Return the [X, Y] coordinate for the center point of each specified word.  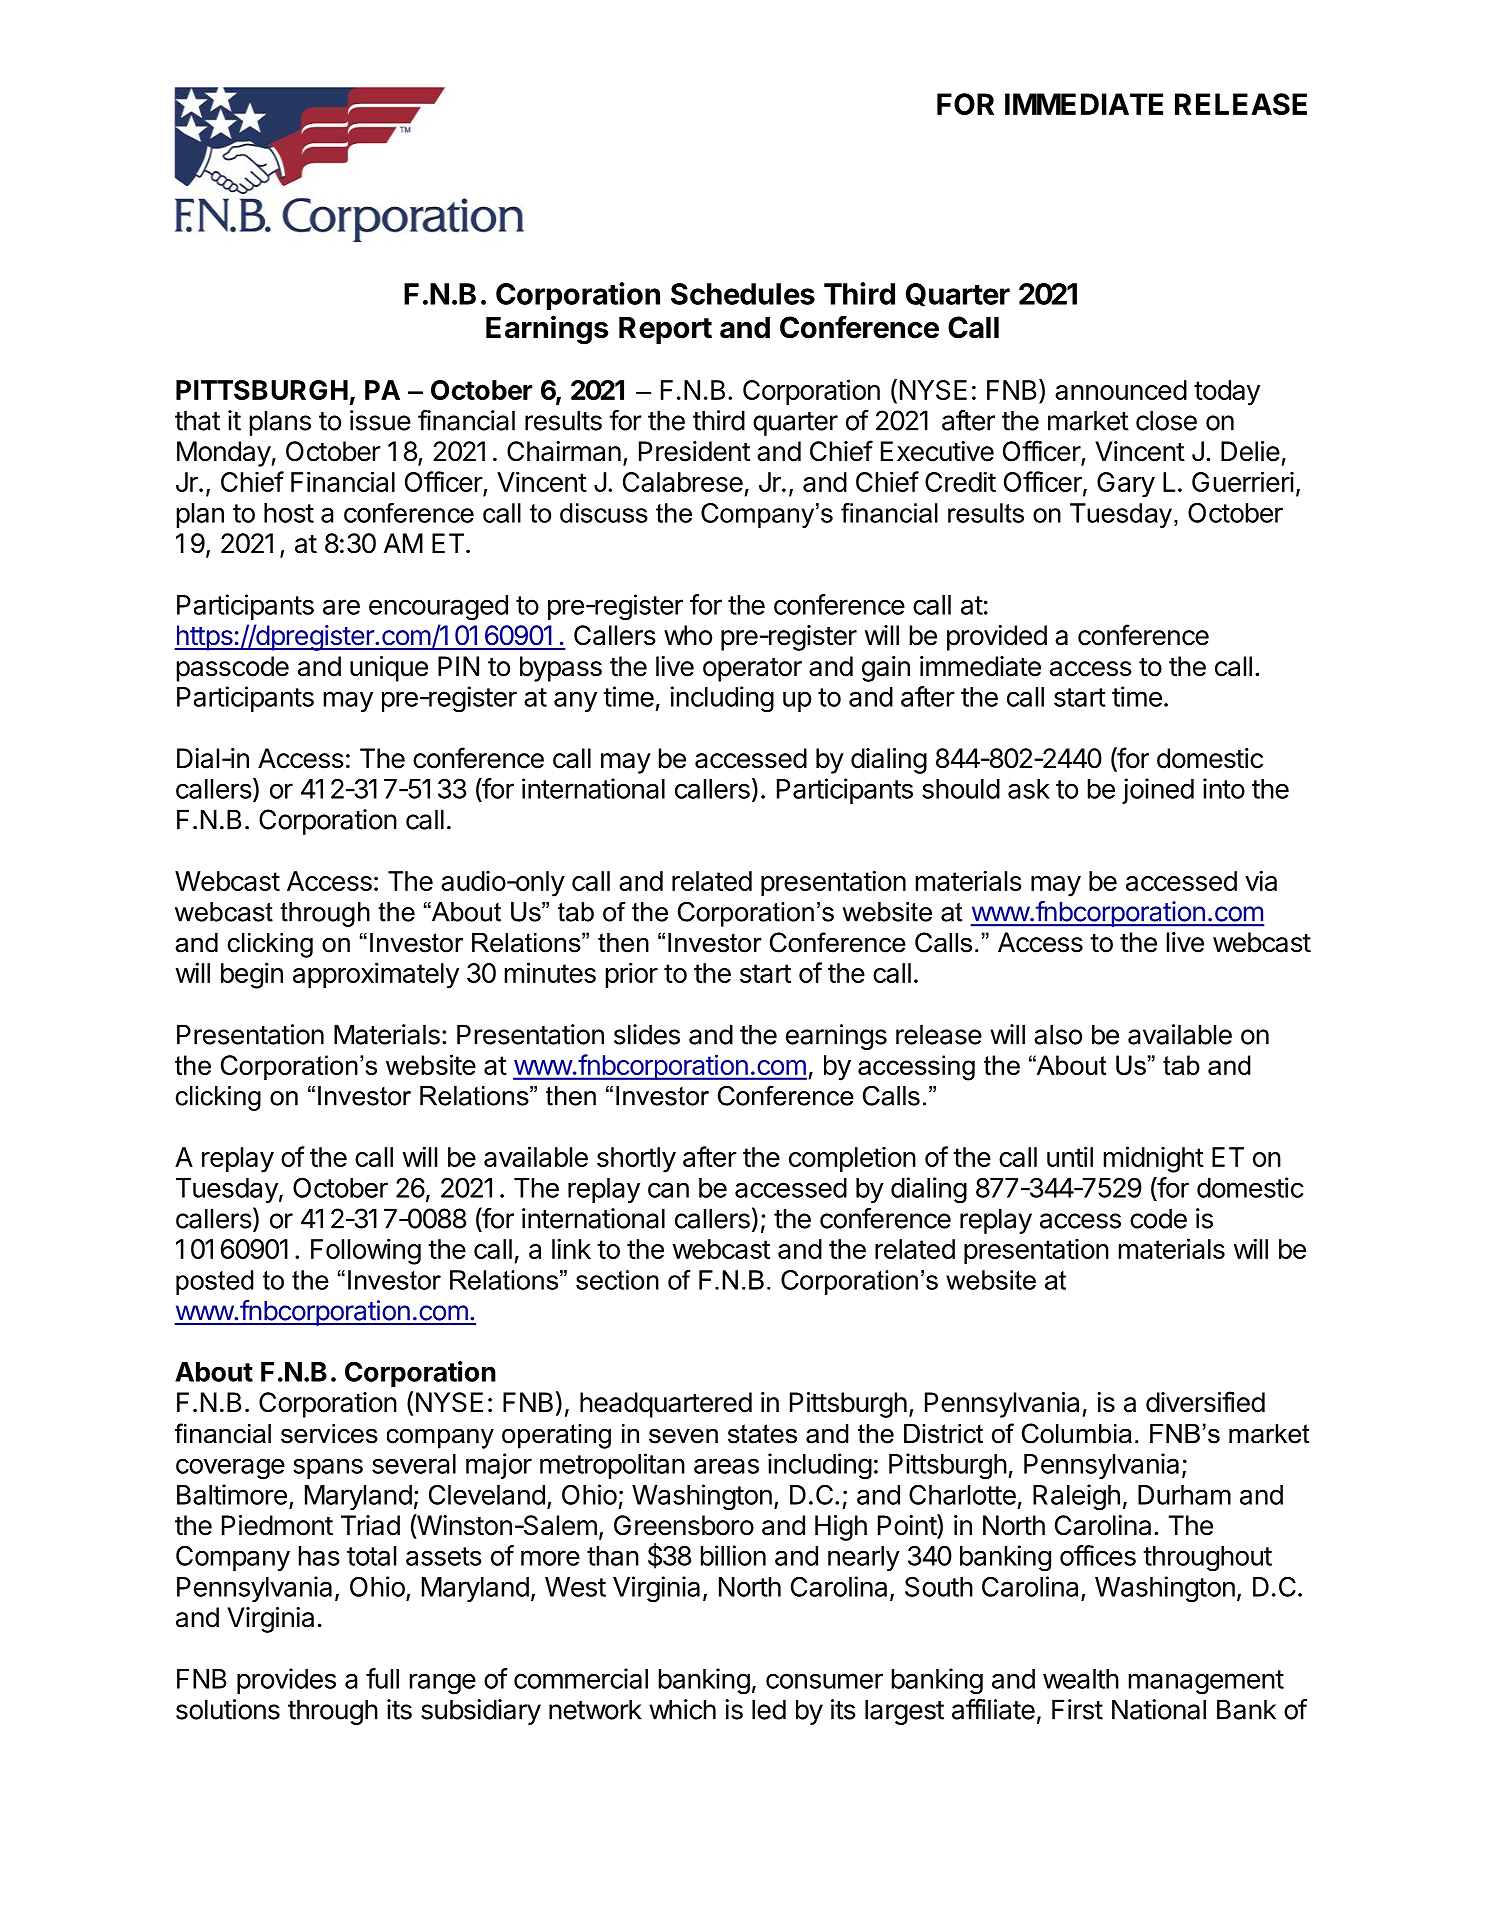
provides [286, 1681]
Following [366, 1251]
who [688, 635]
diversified [1205, 1402]
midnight [1154, 1159]
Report [665, 330]
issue [380, 420]
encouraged [438, 608]
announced [1121, 390]
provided [997, 638]
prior [632, 975]
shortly [636, 1160]
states [762, 1434]
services [329, 1434]
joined [1158, 791]
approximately [376, 975]
